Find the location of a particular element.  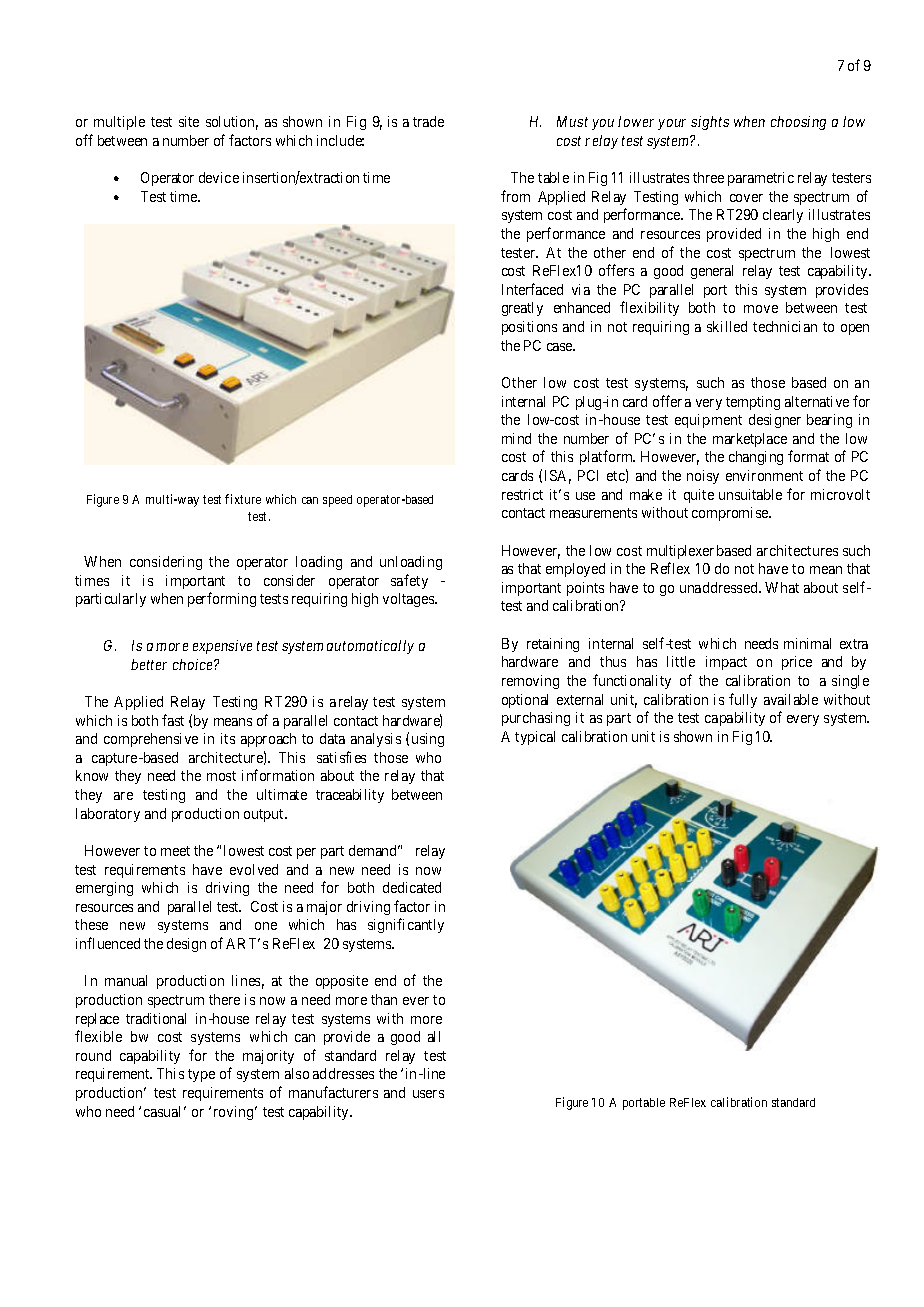

device is located at coordinates (219, 177).
